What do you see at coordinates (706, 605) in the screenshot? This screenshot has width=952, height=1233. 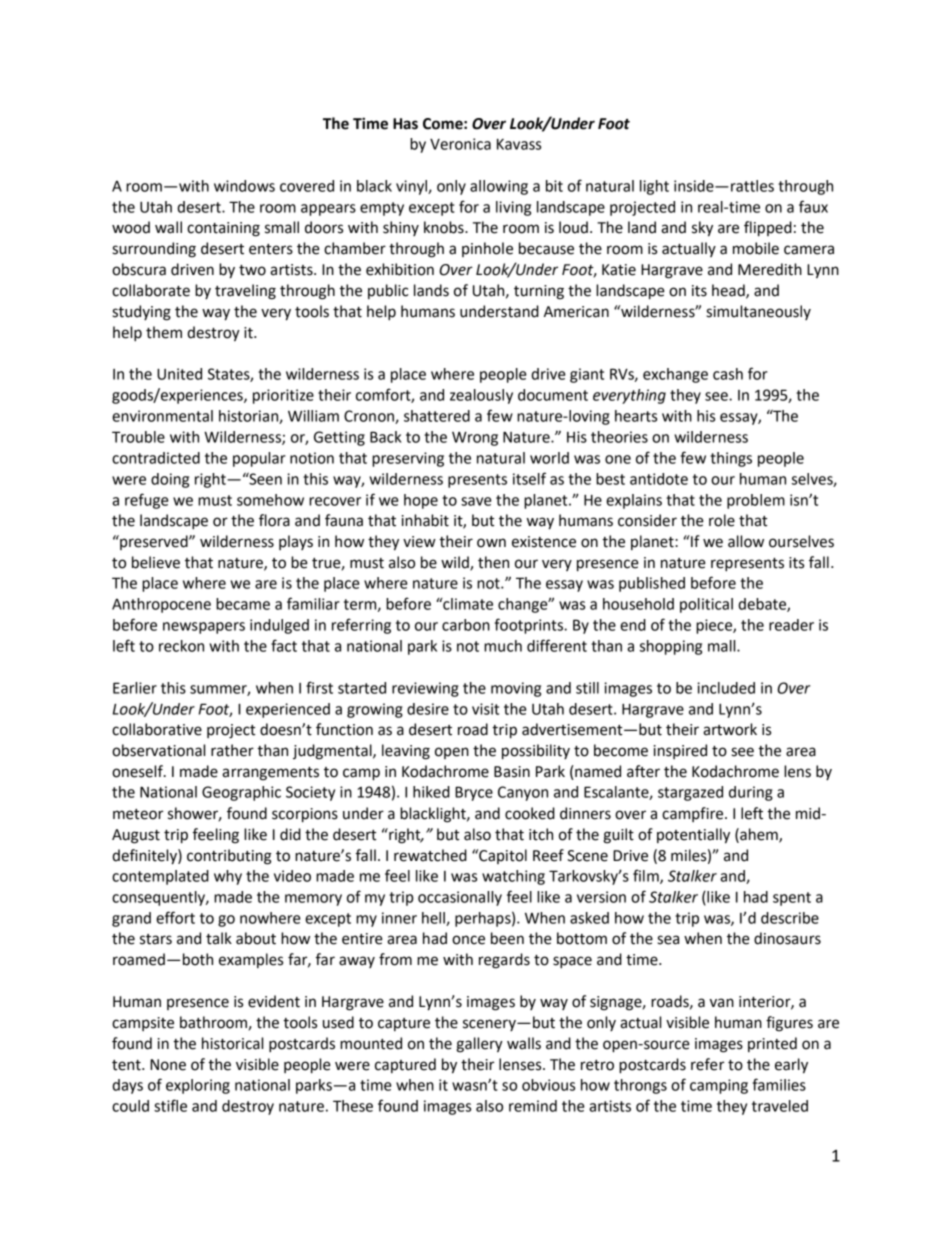 I see `political` at bounding box center [706, 605].
